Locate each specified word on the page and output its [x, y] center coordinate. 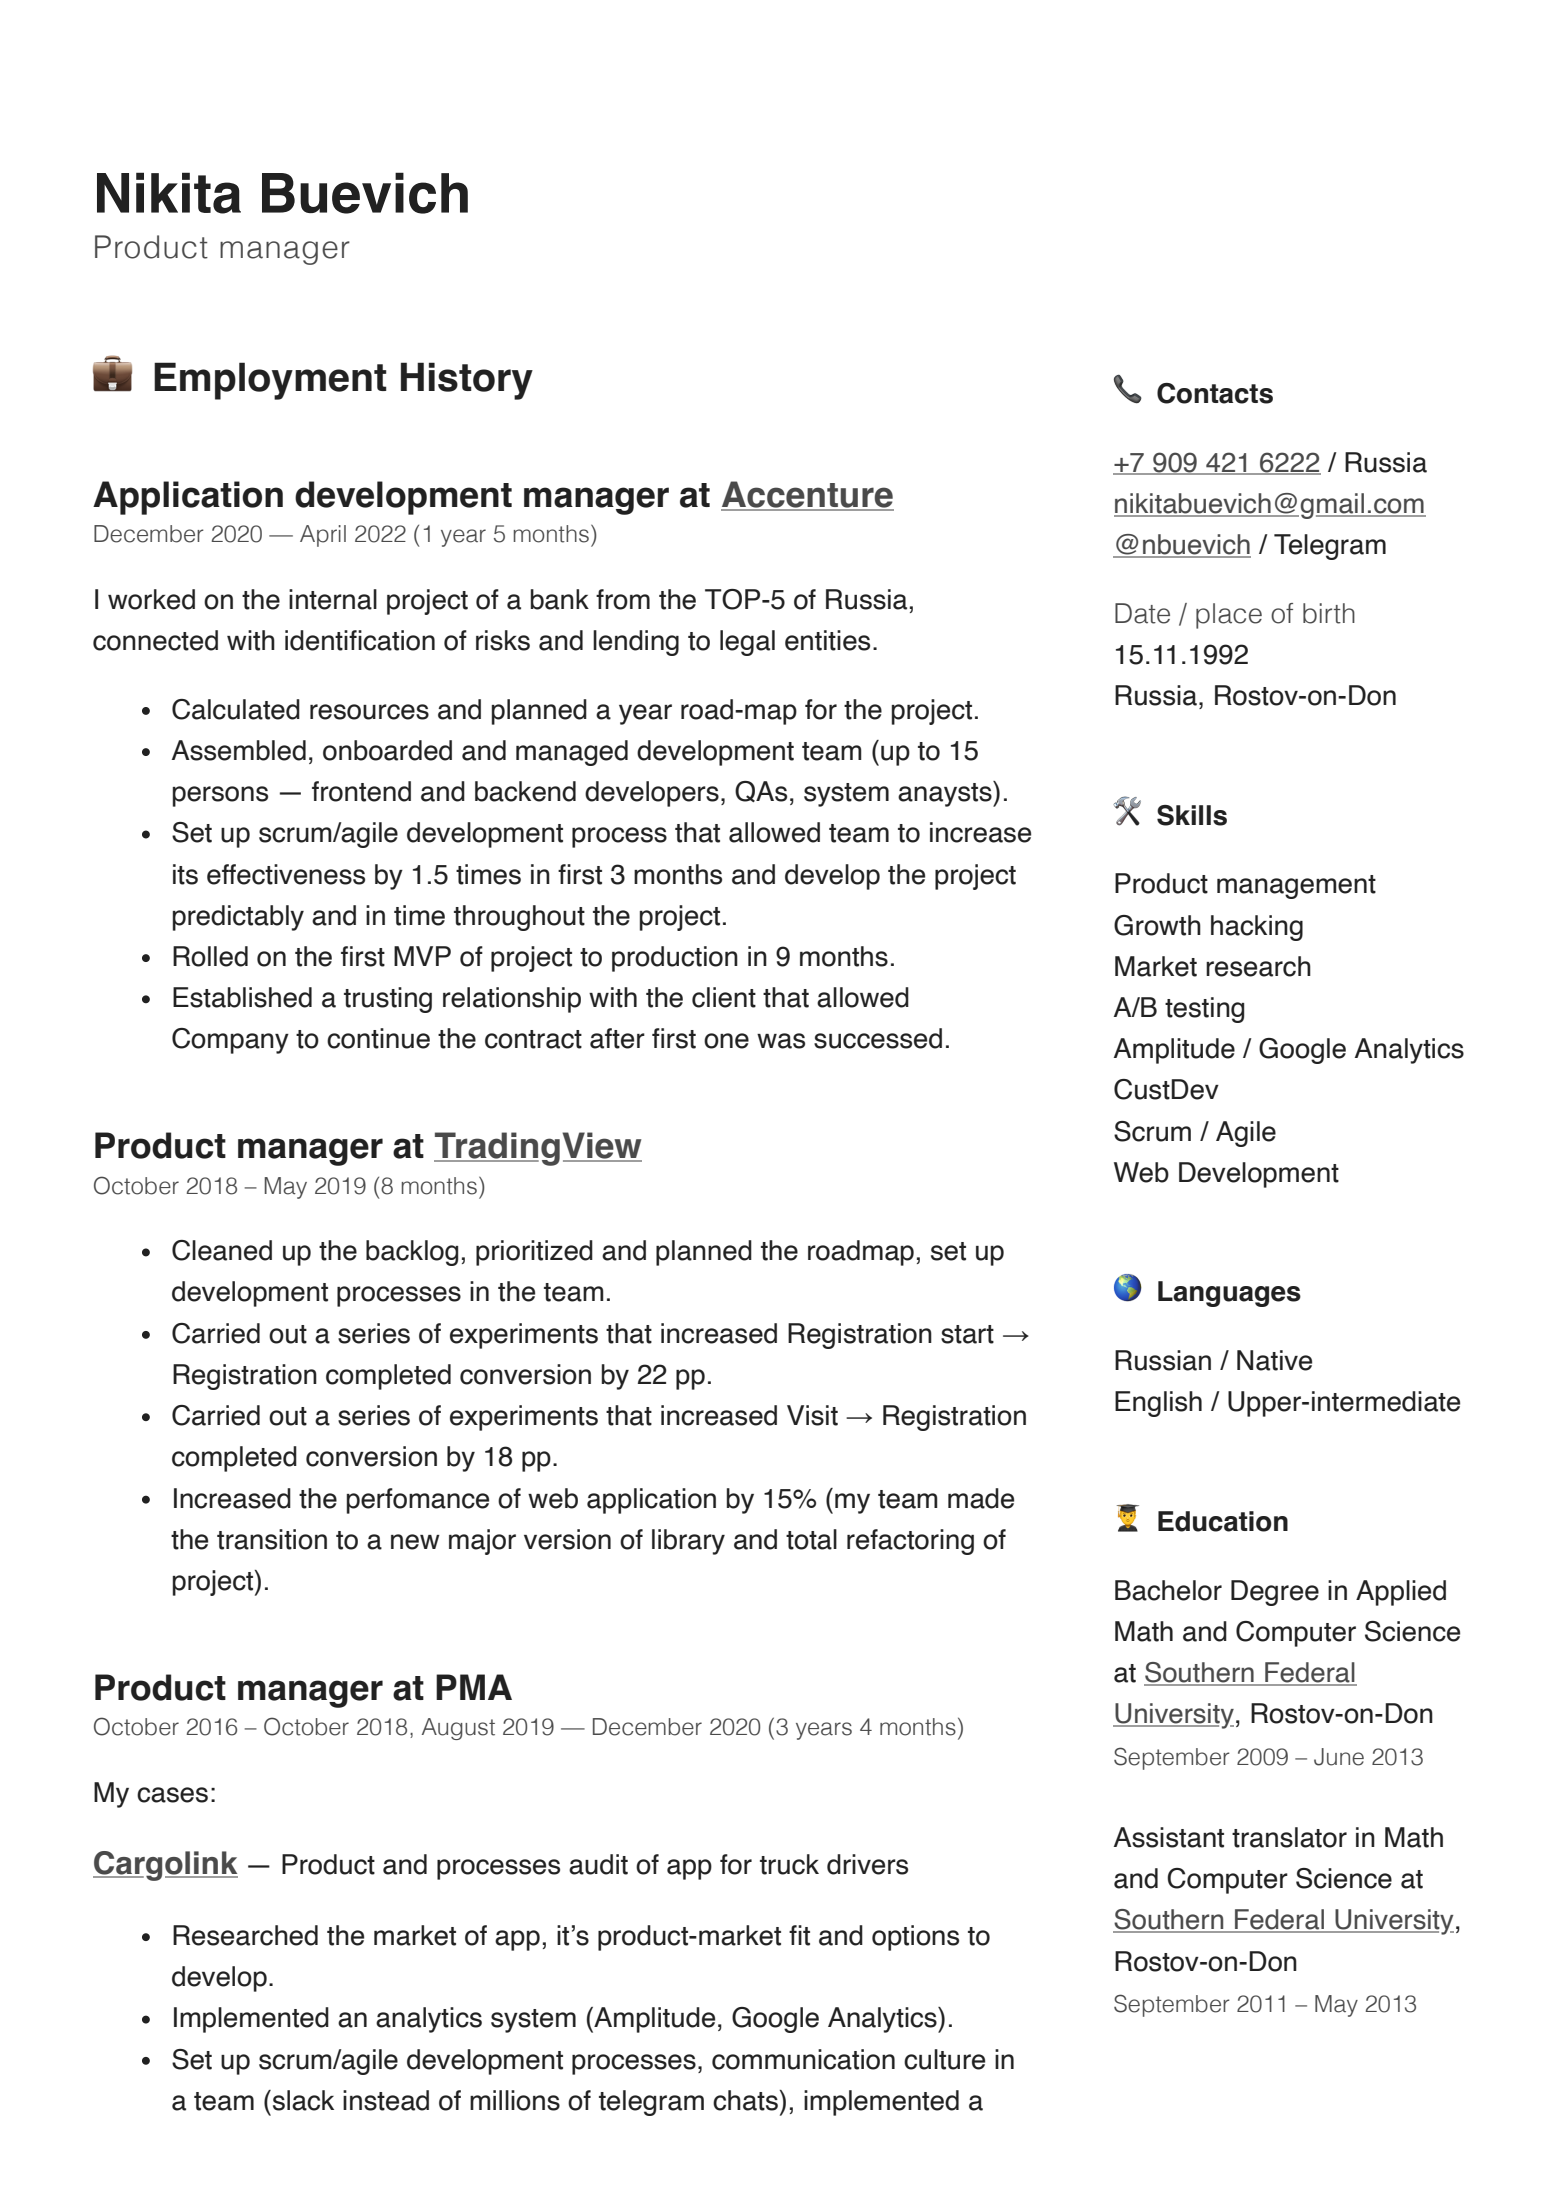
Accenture [807, 495]
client [724, 997]
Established [242, 997]
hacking [1257, 928]
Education [1223, 1521]
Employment [270, 381]
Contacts [1215, 393]
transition [272, 1539]
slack [303, 2100]
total [811, 1539]
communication [803, 2059]
